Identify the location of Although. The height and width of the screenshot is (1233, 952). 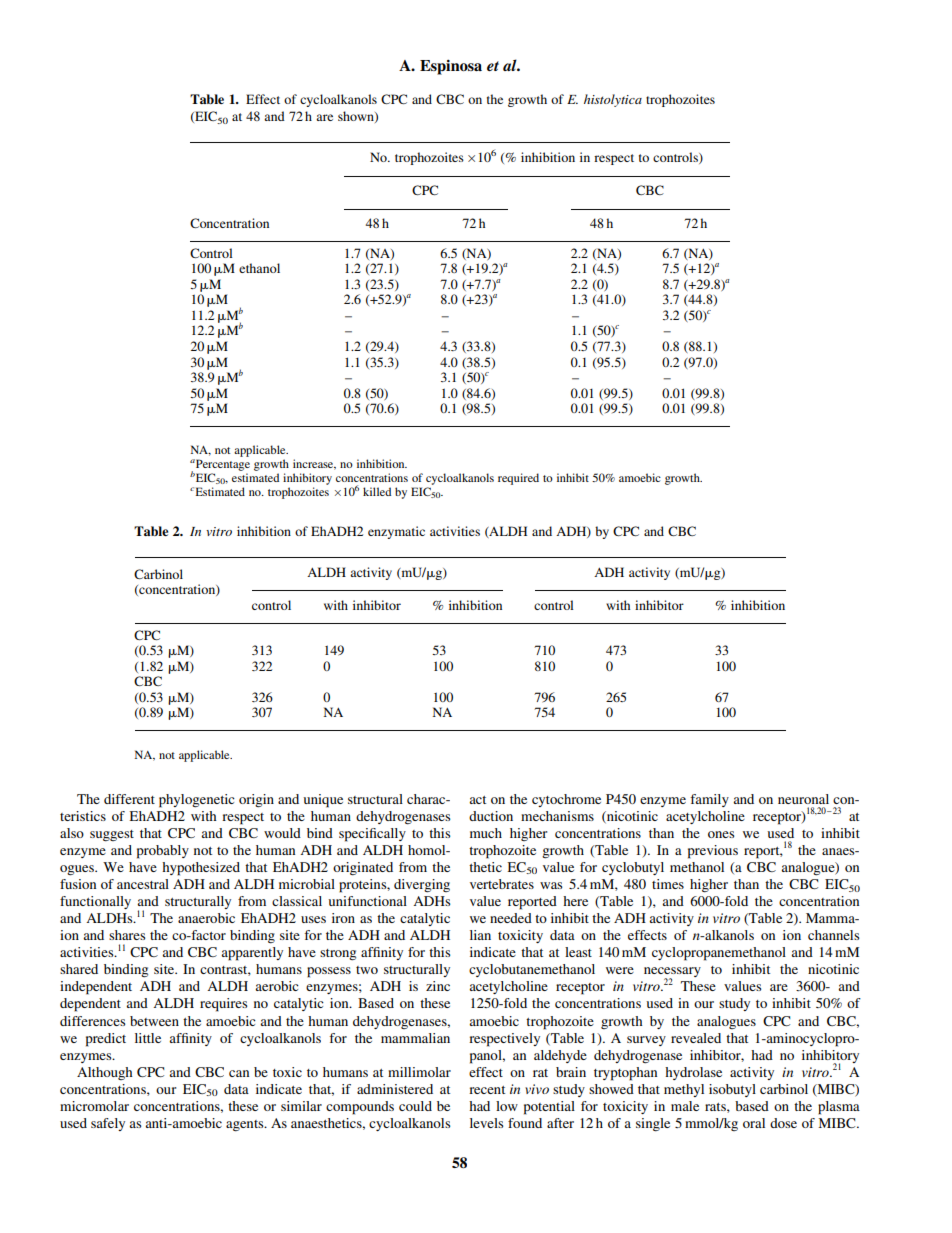
(105, 1073).
